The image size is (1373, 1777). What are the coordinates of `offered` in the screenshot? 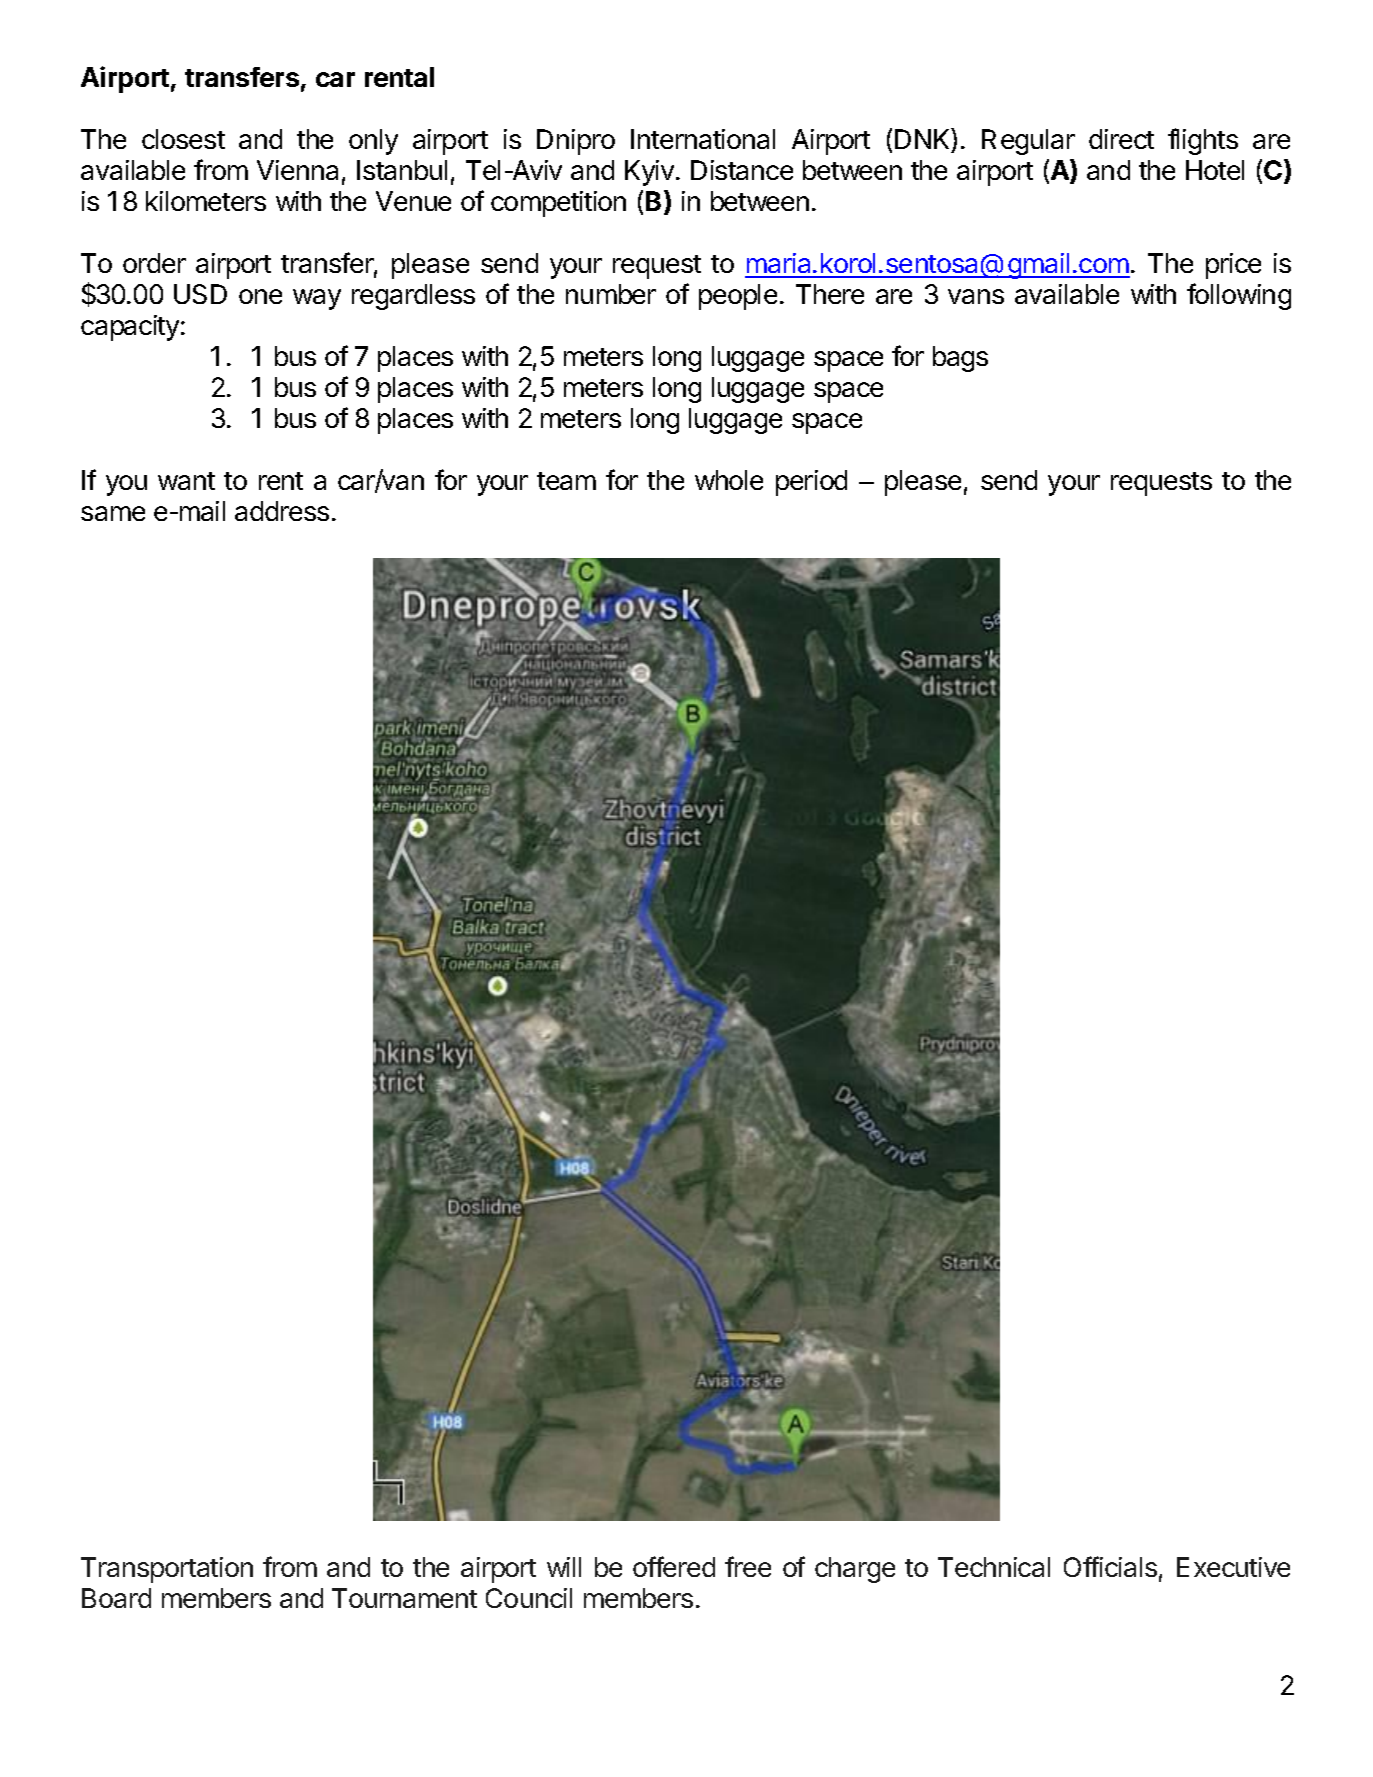 It's located at (674, 1566).
